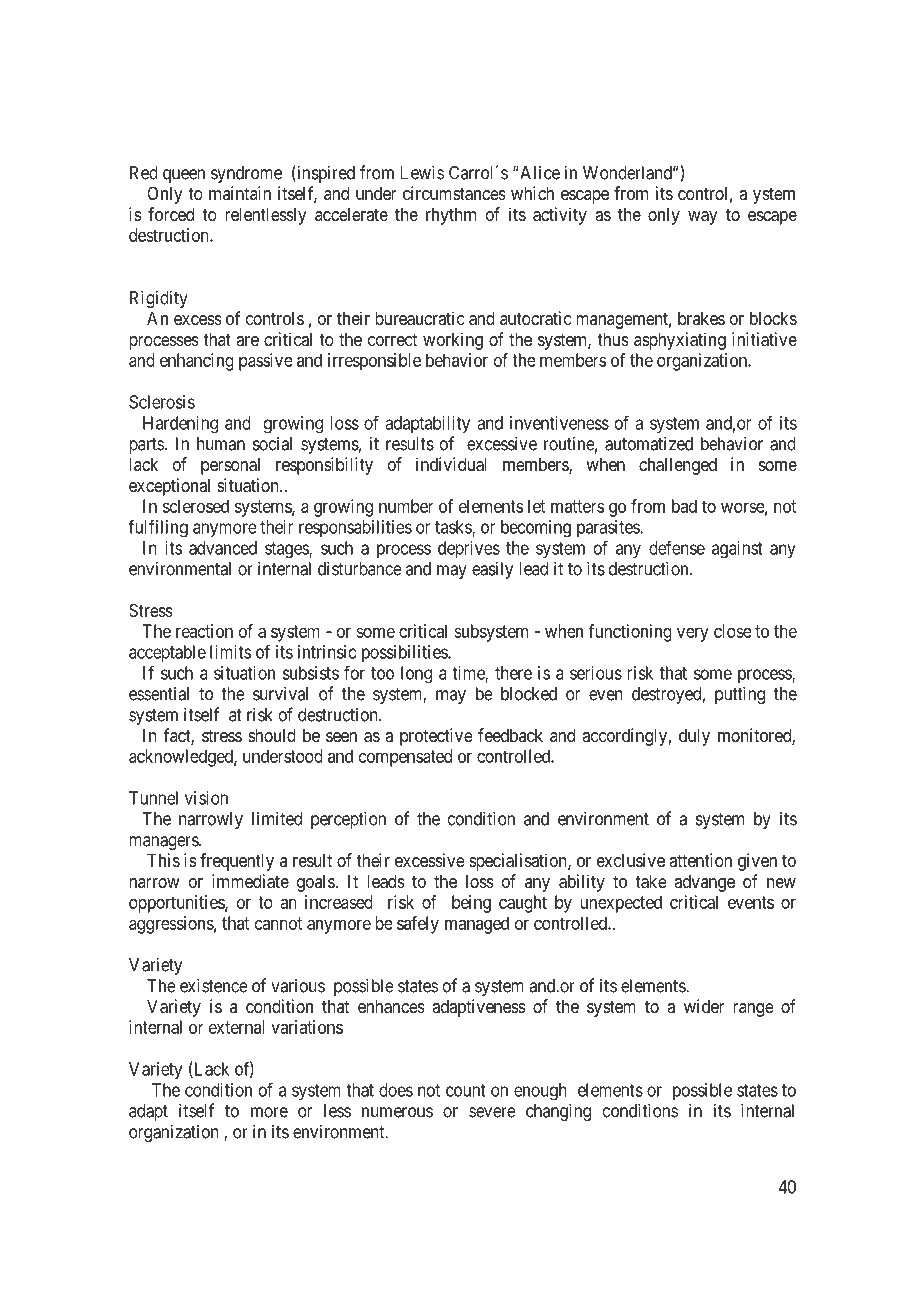 The height and width of the screenshot is (1308, 924). What do you see at coordinates (240, 193) in the screenshot?
I see `maintain` at bounding box center [240, 193].
